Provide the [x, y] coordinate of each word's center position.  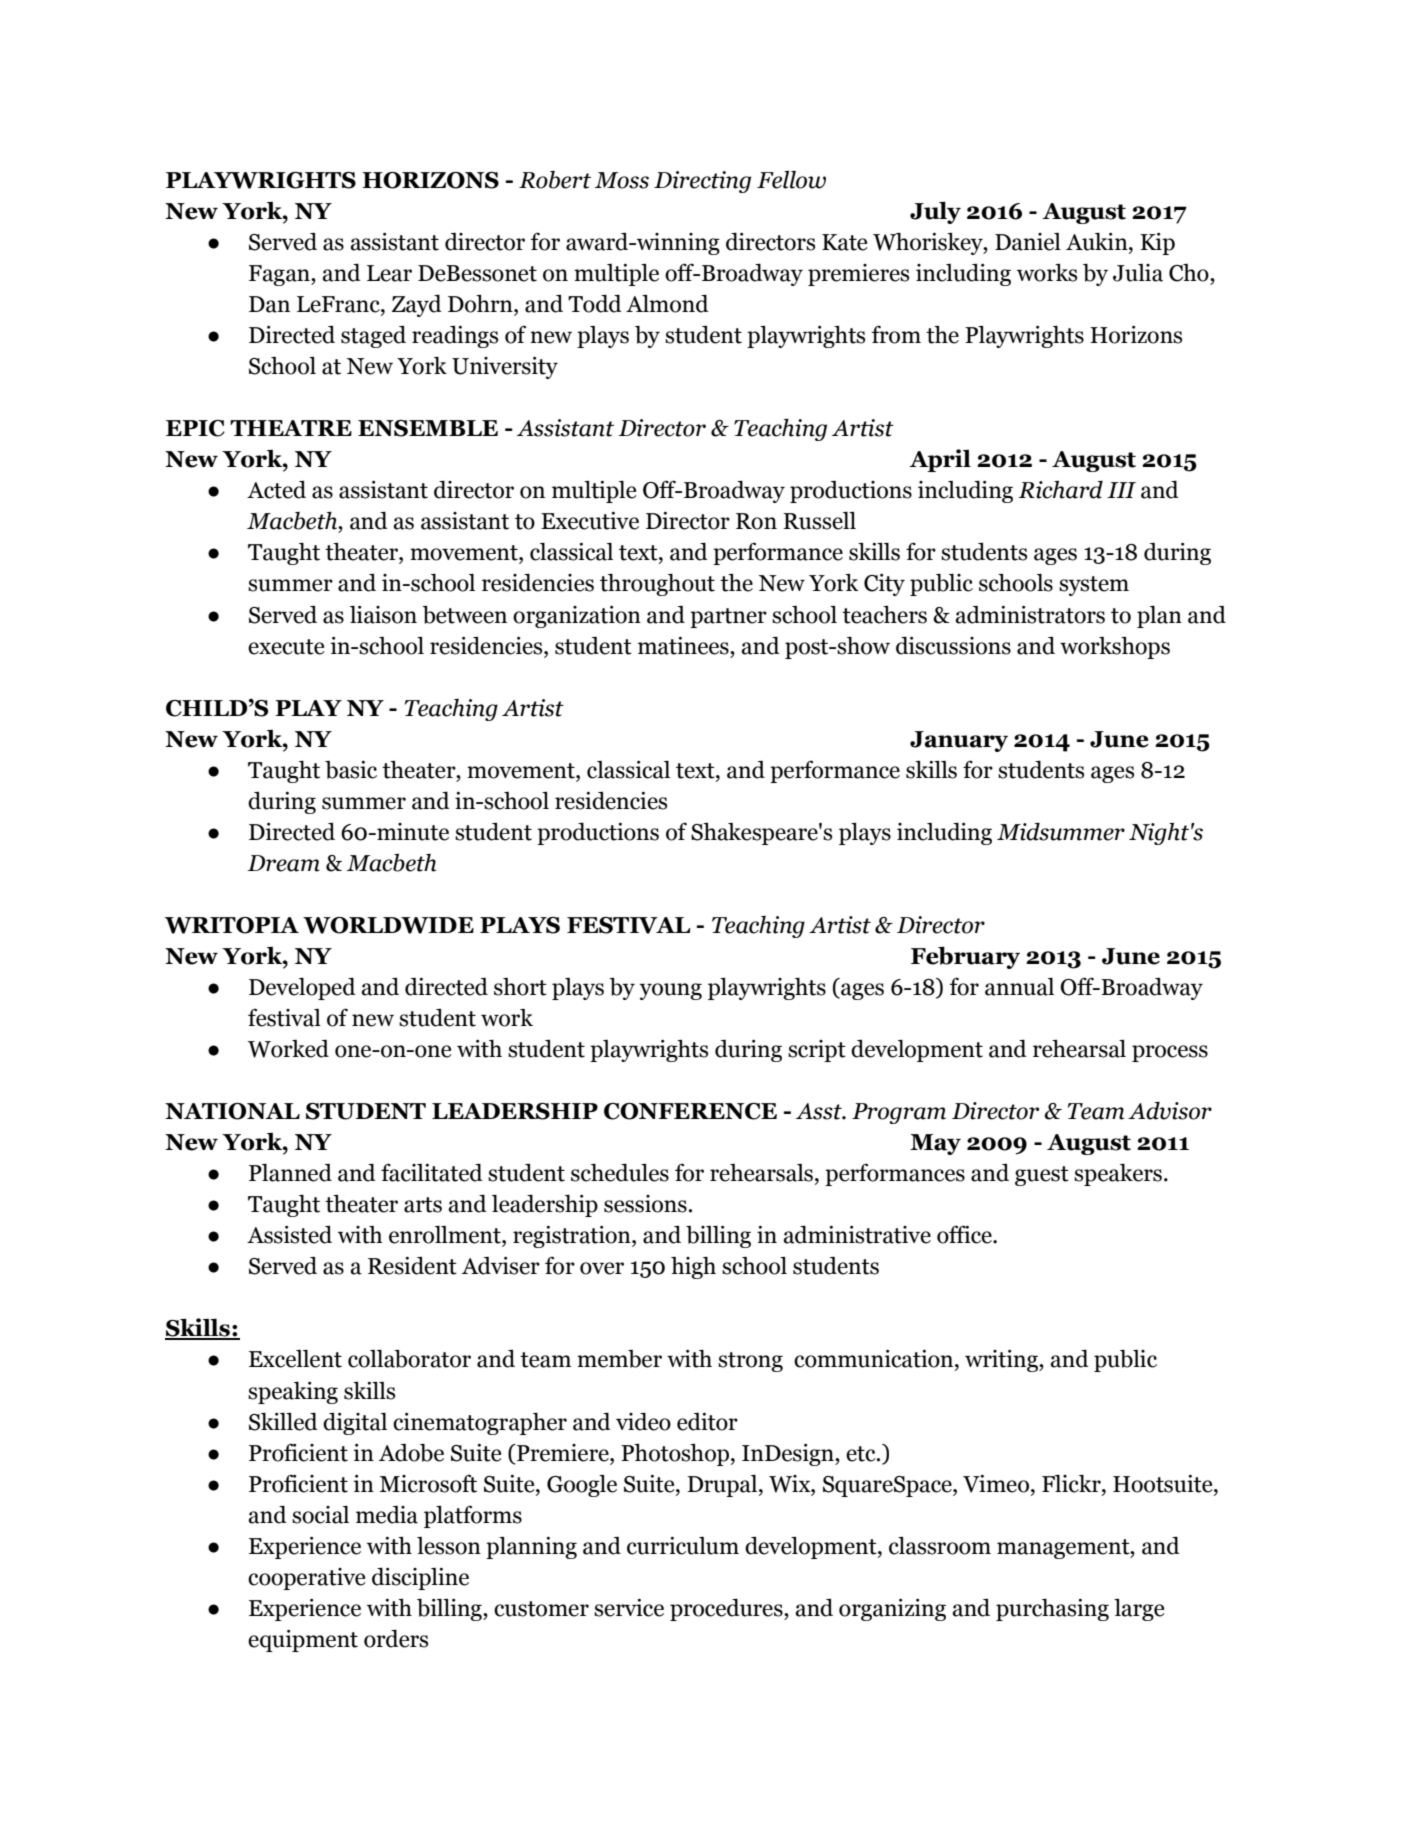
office [965, 1234]
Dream [283, 863]
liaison [383, 615]
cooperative [306, 1579]
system [1094, 586]
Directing [702, 182]
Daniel [1028, 242]
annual [1019, 987]
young [670, 991]
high [693, 1268]
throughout [657, 585]
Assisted [289, 1235]
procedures [727, 1609]
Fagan [280, 275]
